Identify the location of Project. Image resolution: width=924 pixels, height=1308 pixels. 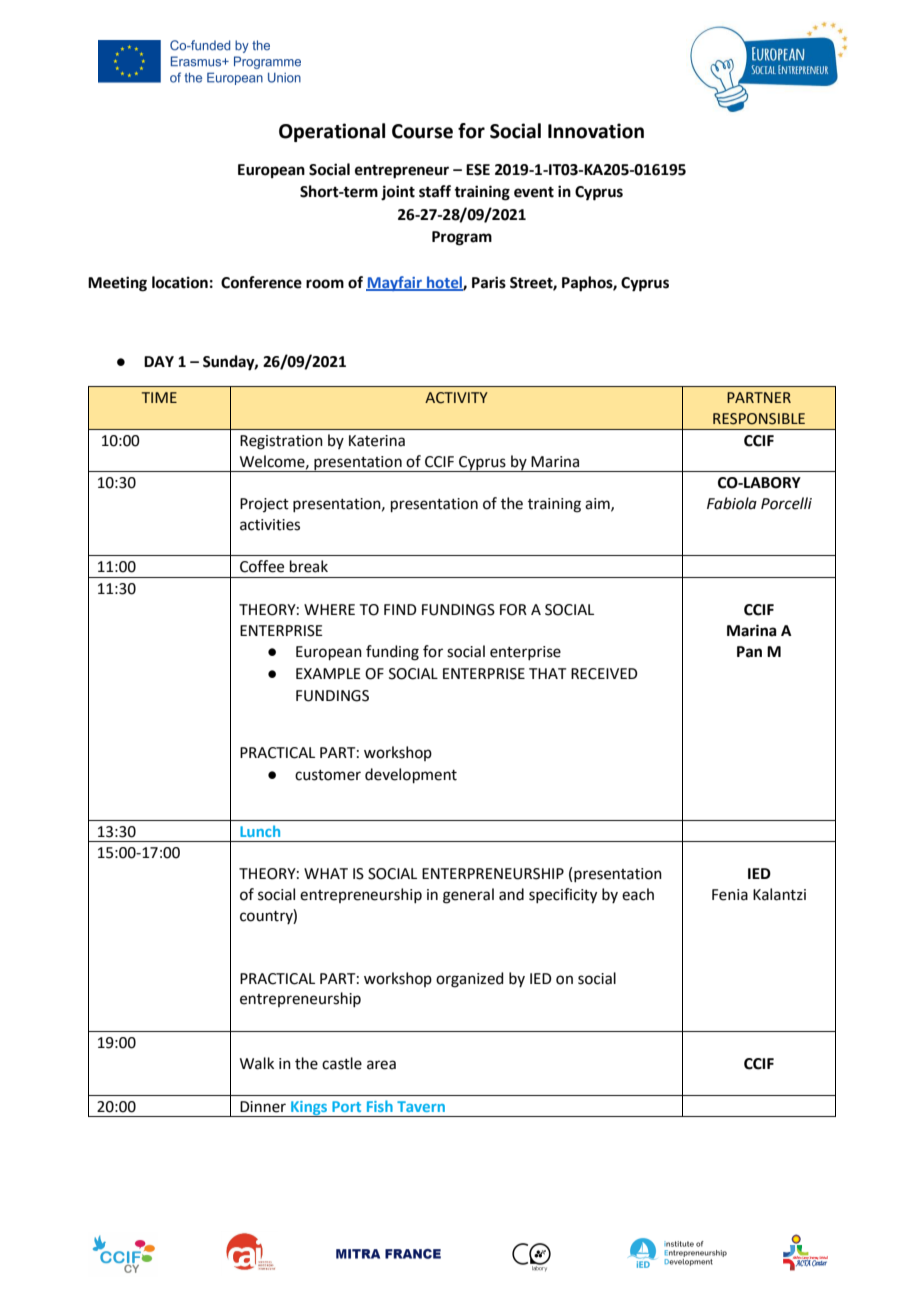
(264, 505).
